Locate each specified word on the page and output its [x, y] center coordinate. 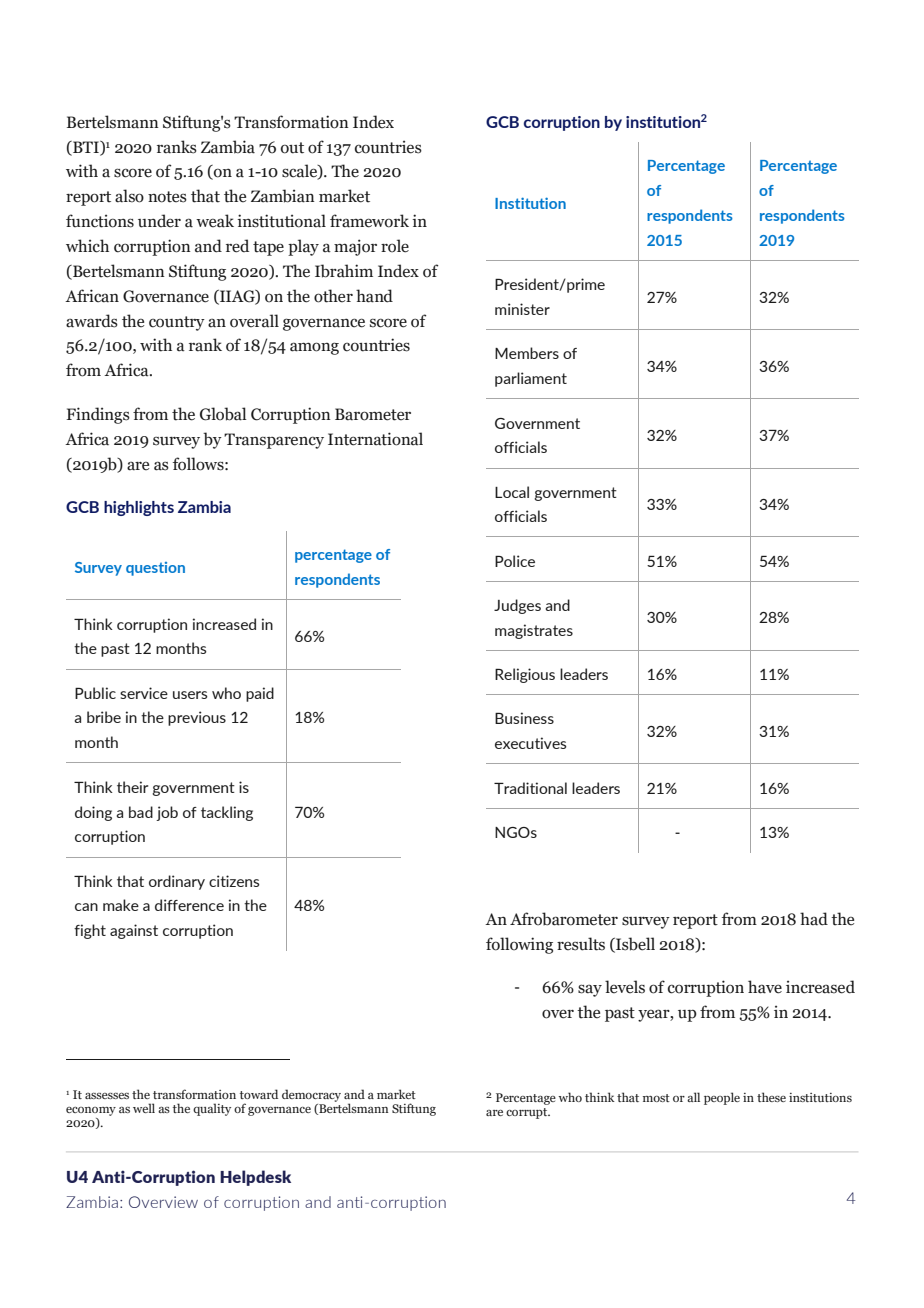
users [190, 695]
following [519, 945]
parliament [531, 379]
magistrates [534, 631]
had [814, 919]
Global [223, 414]
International [375, 439]
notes [167, 197]
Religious [525, 675]
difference [189, 905]
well [144, 1108]
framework [369, 221]
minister [522, 309]
